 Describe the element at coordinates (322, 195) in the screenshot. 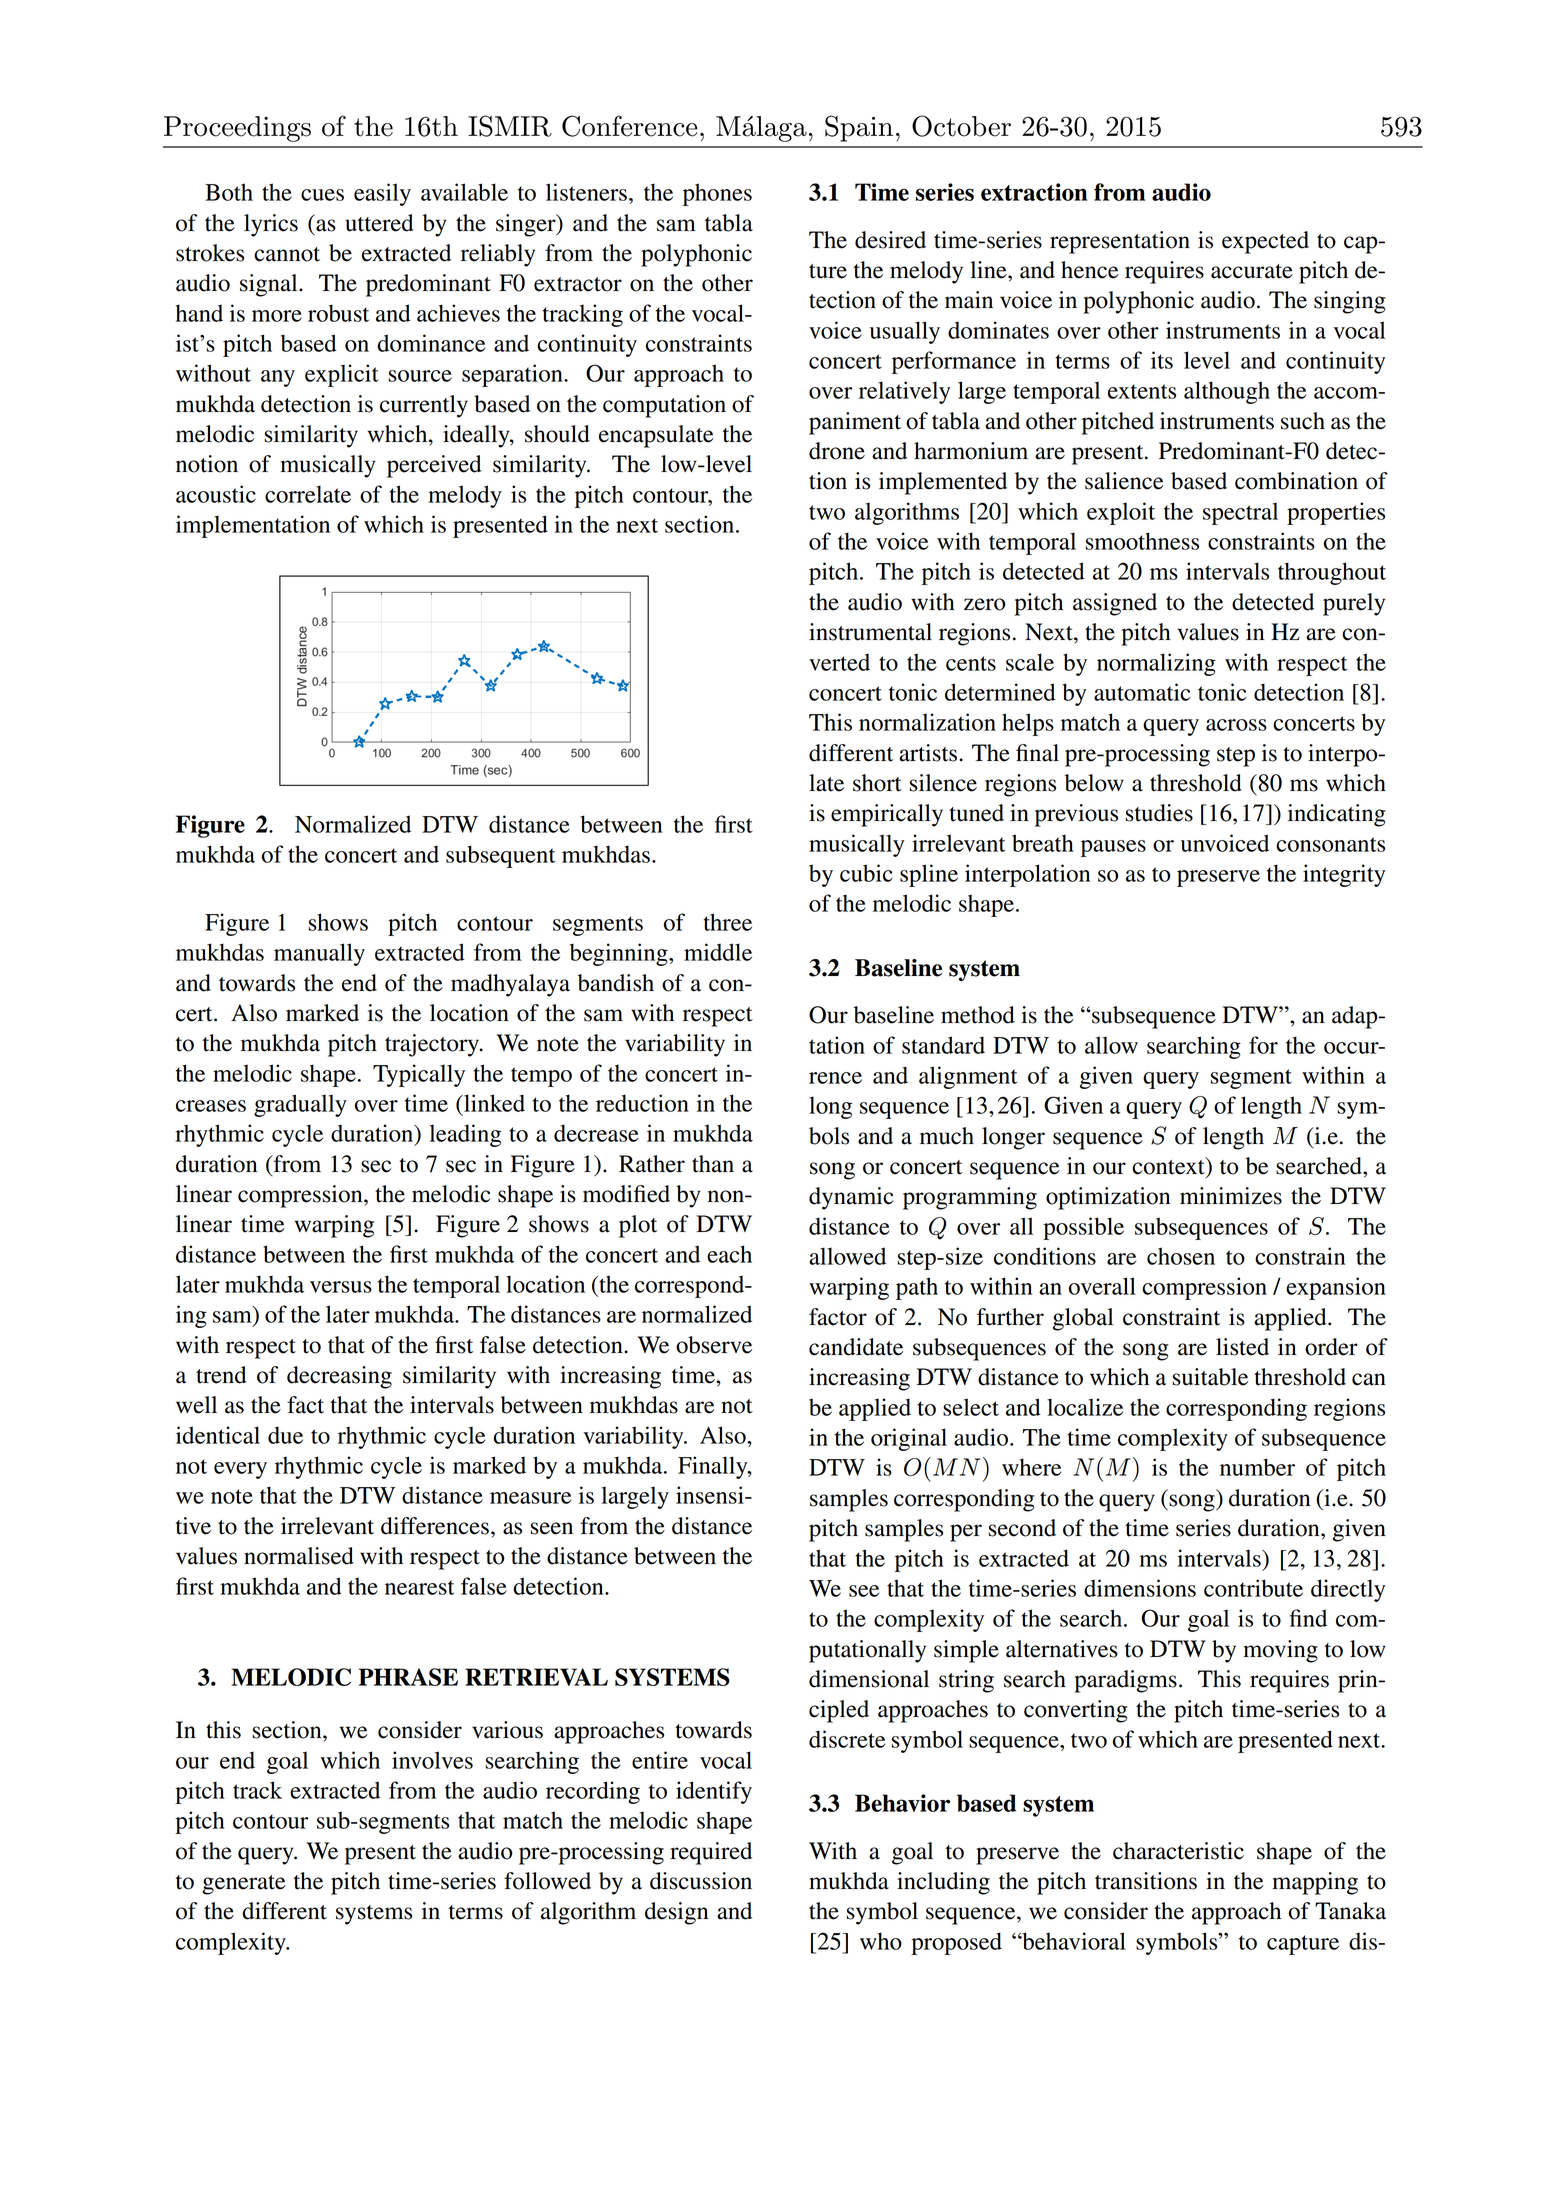

I see `cues` at that location.
